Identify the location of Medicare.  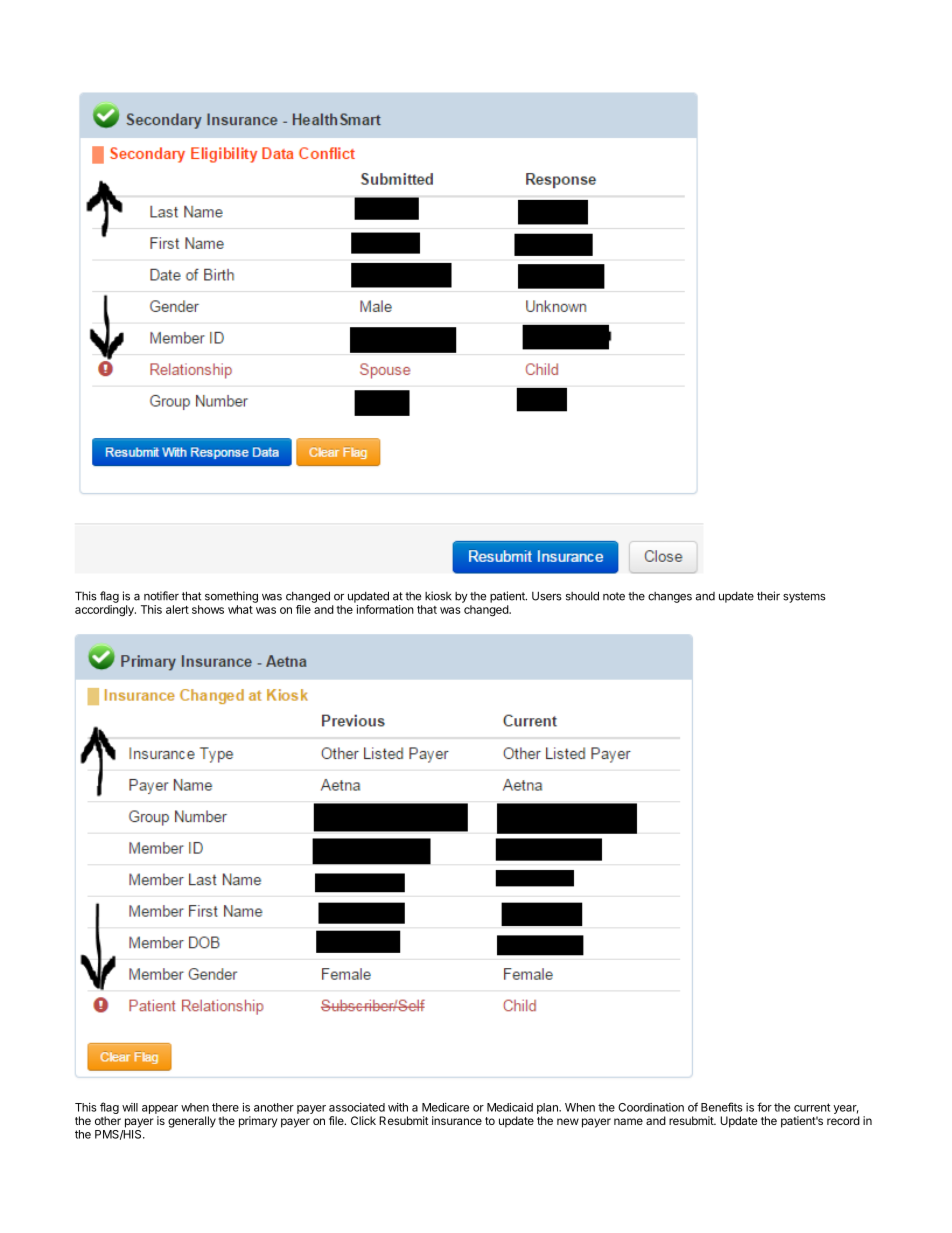
(445, 1107).
